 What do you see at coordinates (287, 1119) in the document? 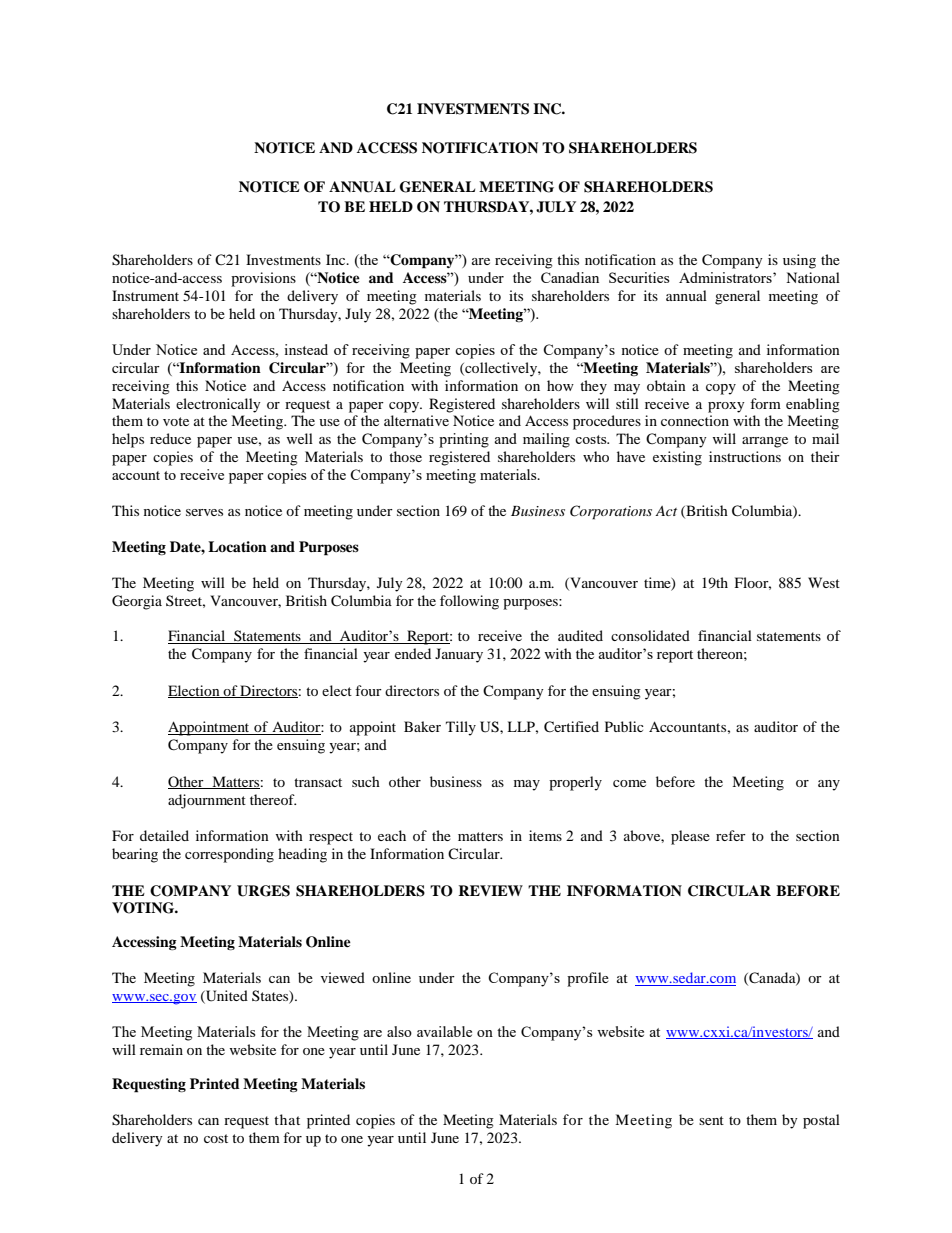
I see `that` at bounding box center [287, 1119].
